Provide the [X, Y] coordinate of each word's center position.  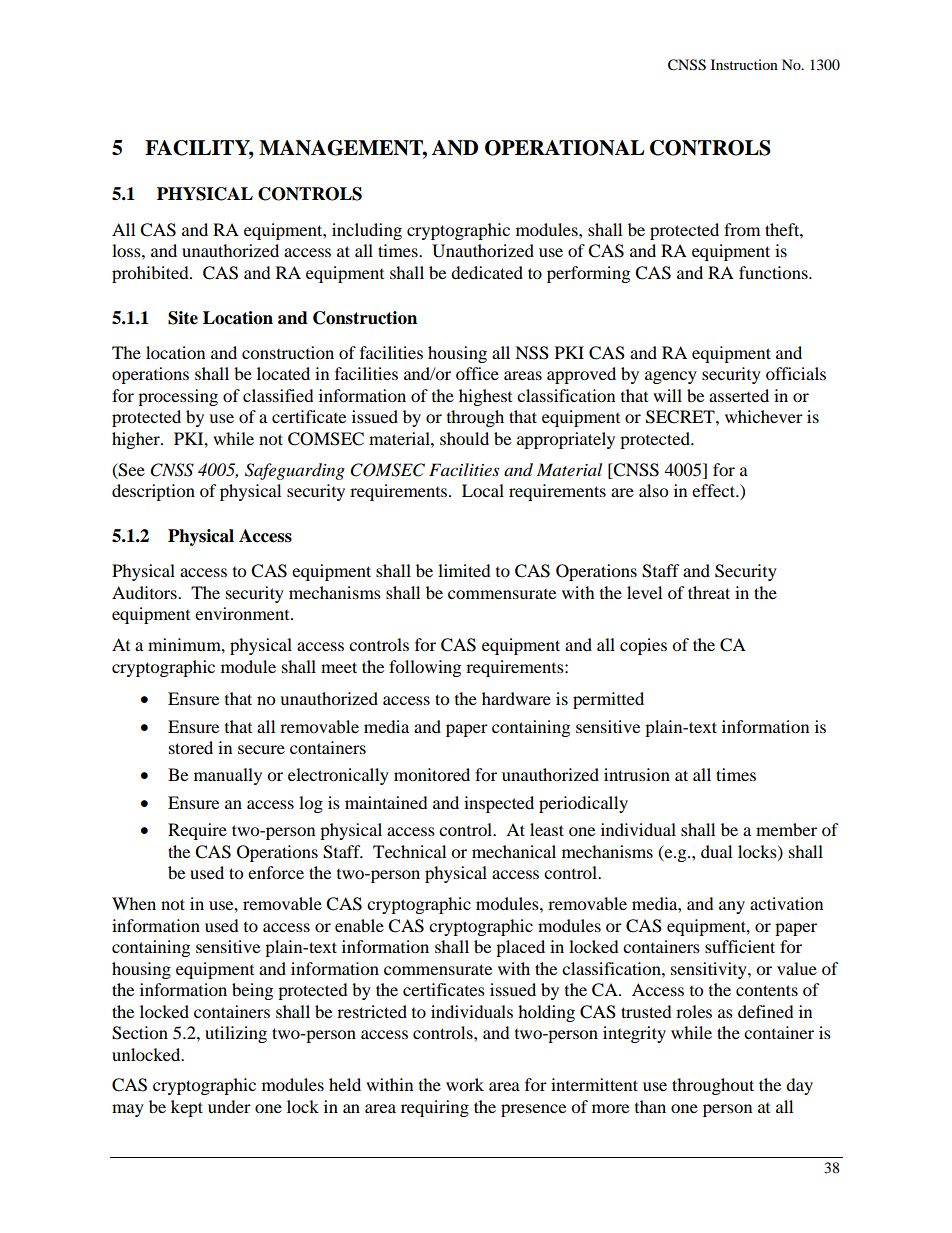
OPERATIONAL [565, 148]
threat [709, 592]
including [367, 231]
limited [464, 570]
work [465, 1084]
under [229, 1106]
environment [243, 613]
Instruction [744, 64]
